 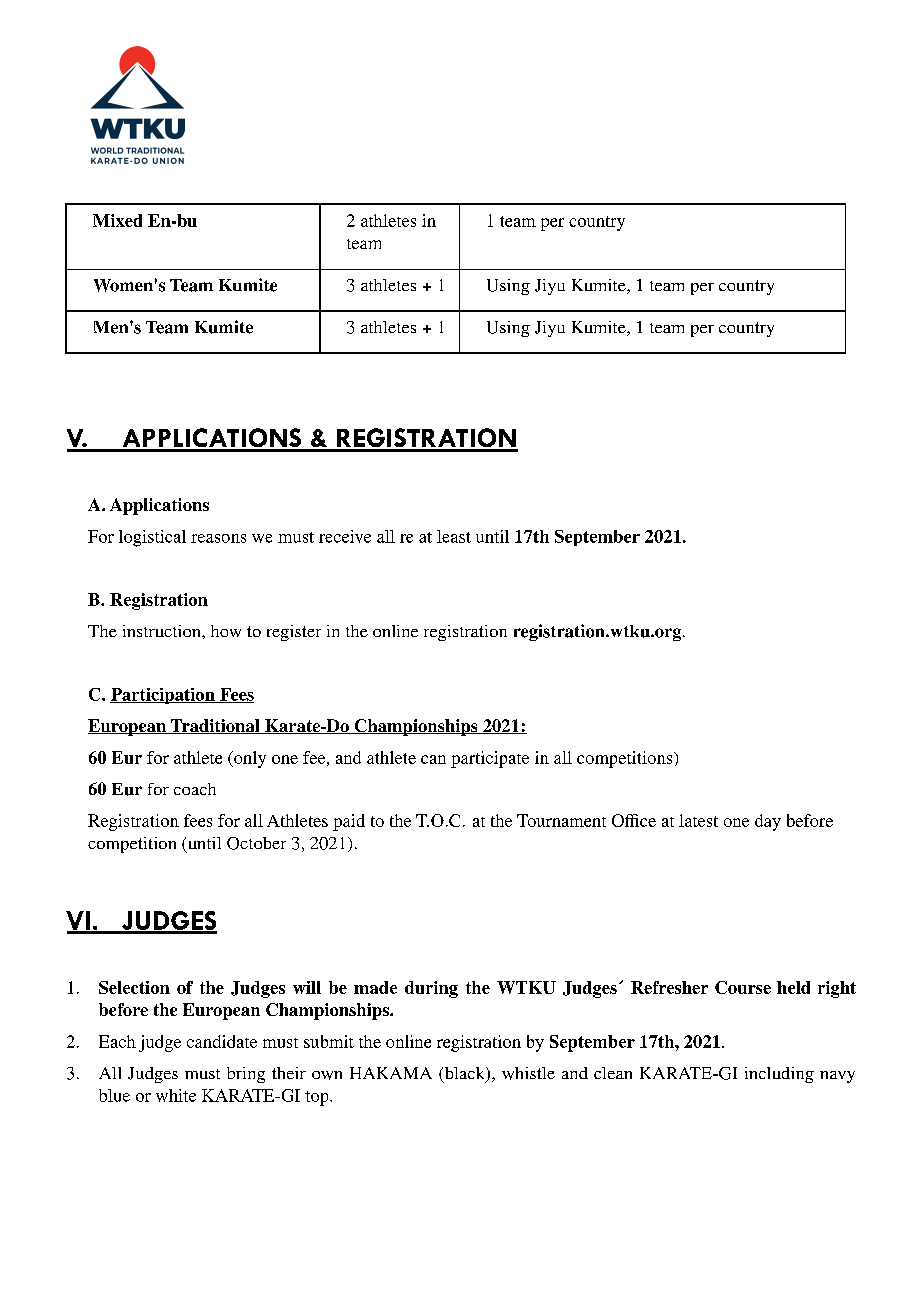 I want to click on participate, so click(x=490, y=759).
